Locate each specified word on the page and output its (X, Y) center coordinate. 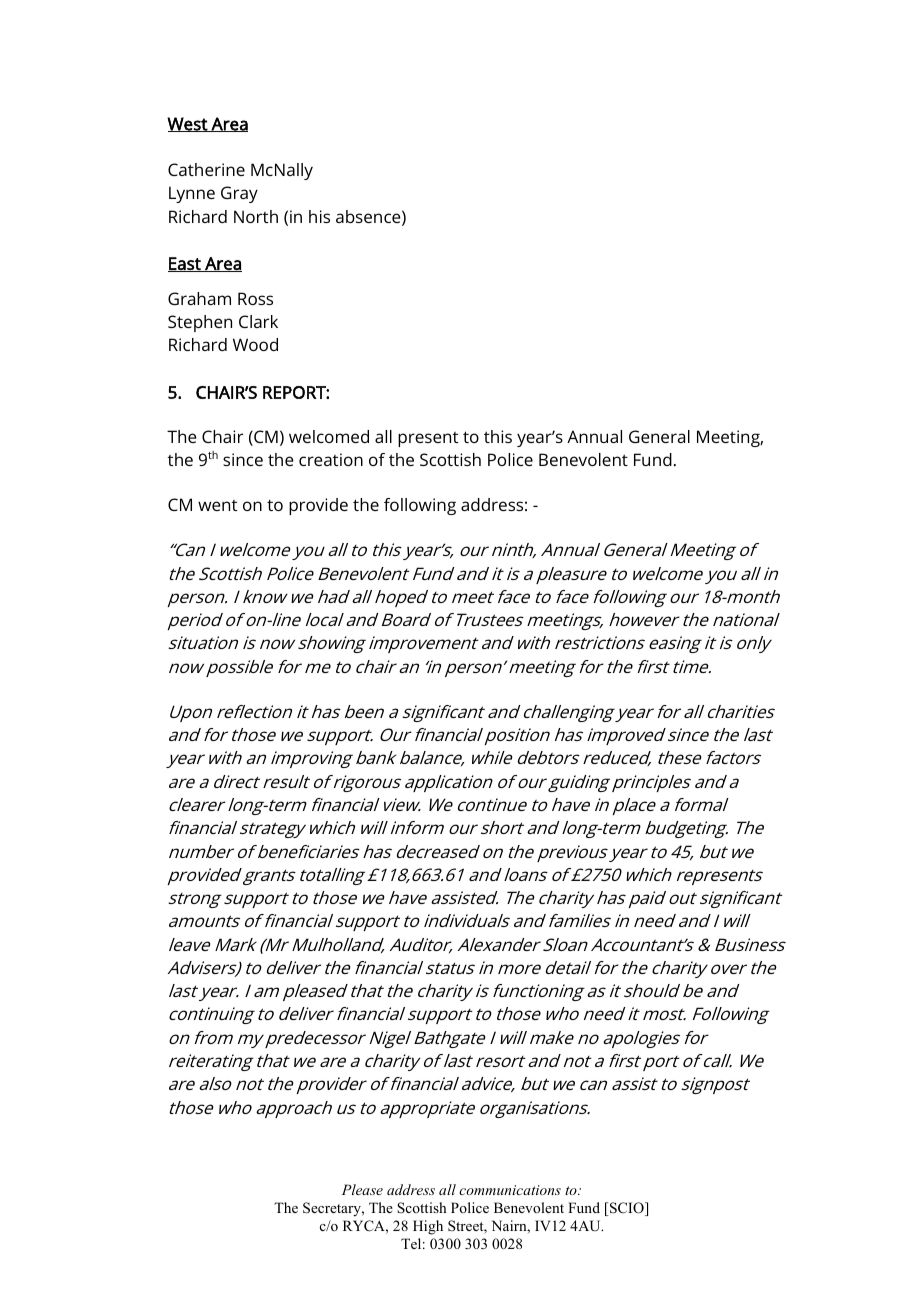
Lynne (192, 194)
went (217, 505)
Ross (255, 298)
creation (331, 459)
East (185, 264)
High (428, 1227)
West (188, 124)
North (256, 216)
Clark (258, 321)
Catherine (206, 169)
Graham (199, 298)
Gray (239, 194)
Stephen (200, 323)
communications (510, 1190)
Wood (255, 344)
